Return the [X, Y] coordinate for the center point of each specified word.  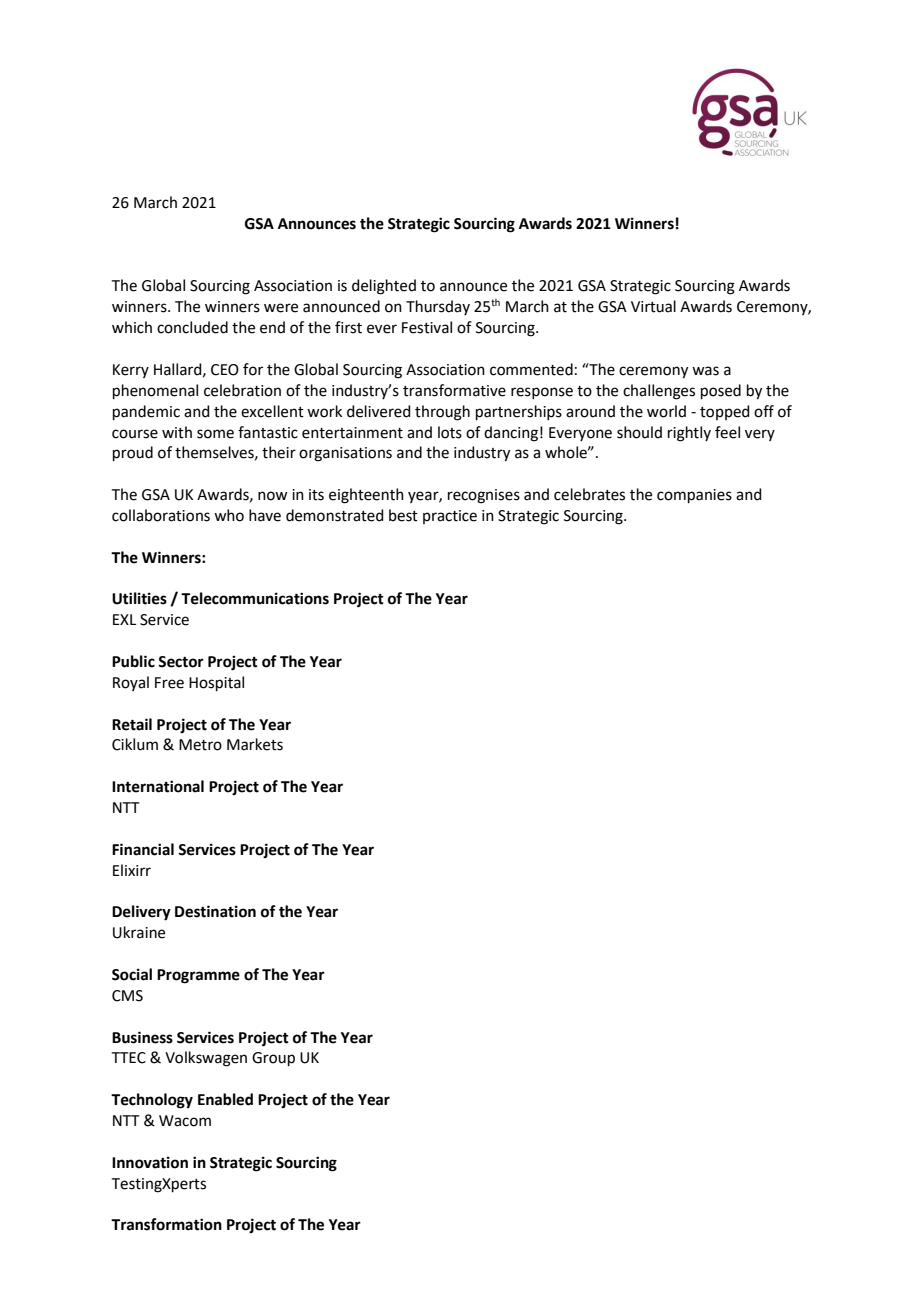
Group [273, 1059]
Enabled [225, 1099]
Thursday [438, 307]
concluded [192, 327]
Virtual [653, 306]
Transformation [166, 1224]
